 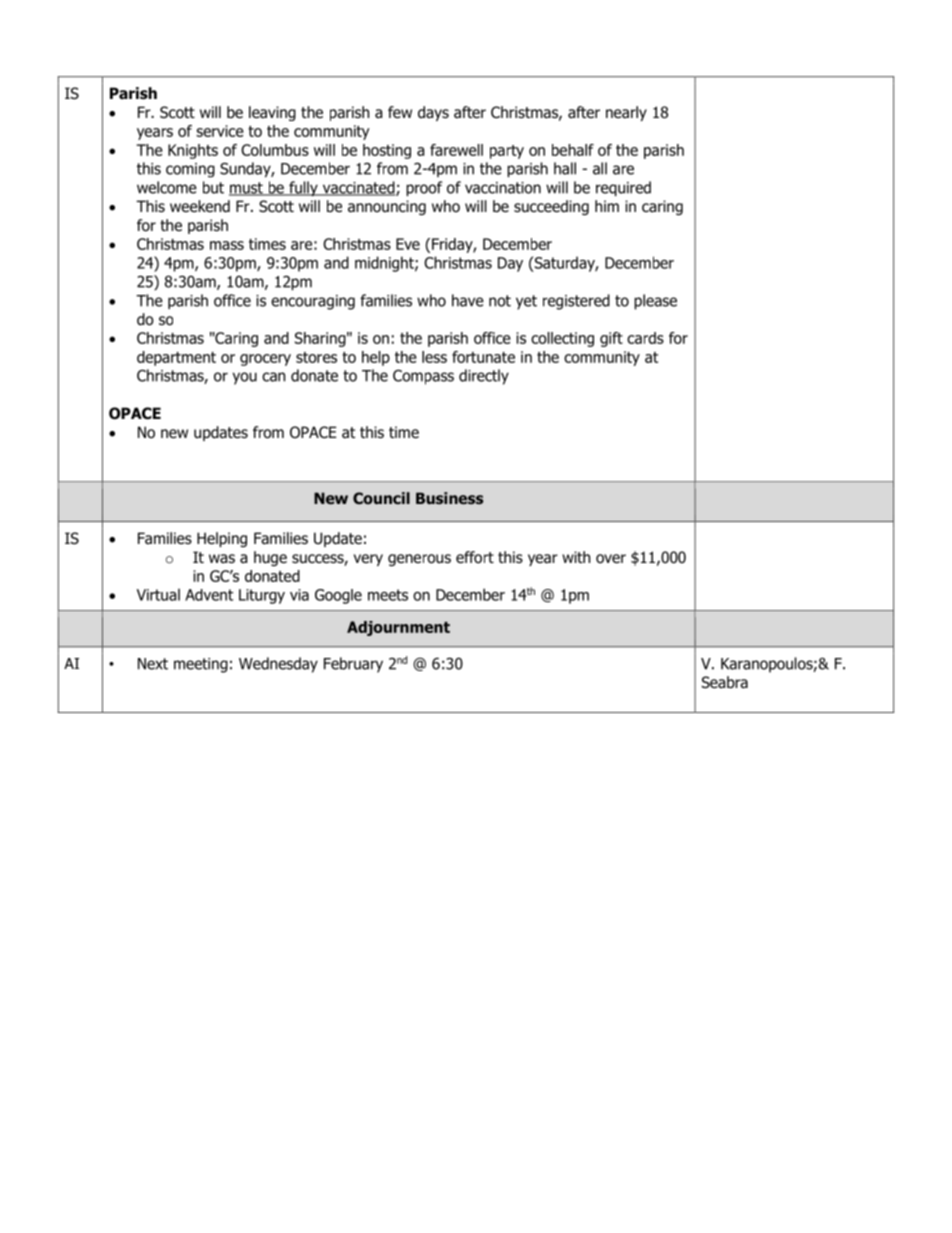 I want to click on over, so click(x=611, y=559).
